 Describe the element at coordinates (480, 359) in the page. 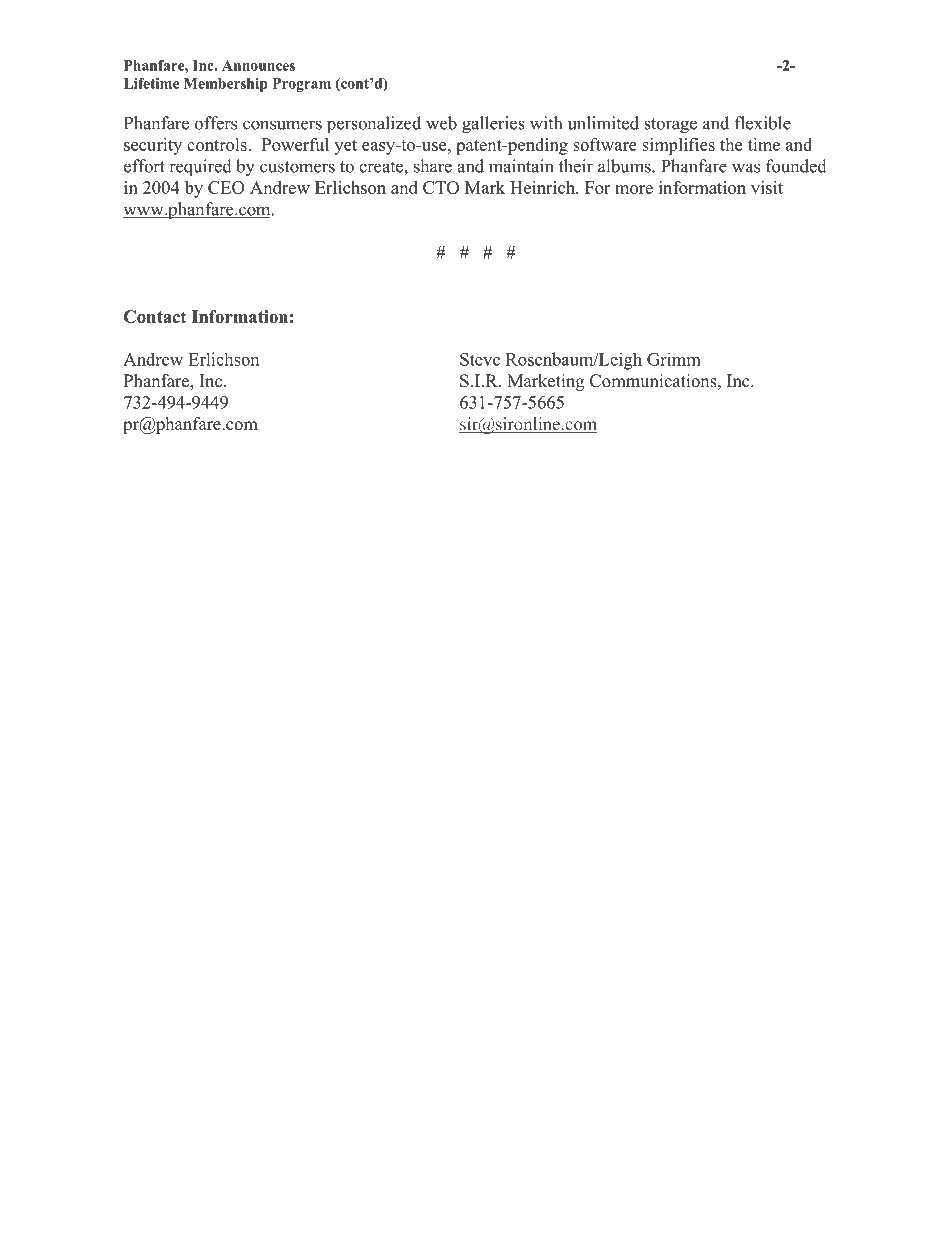

I see `Steve` at that location.
